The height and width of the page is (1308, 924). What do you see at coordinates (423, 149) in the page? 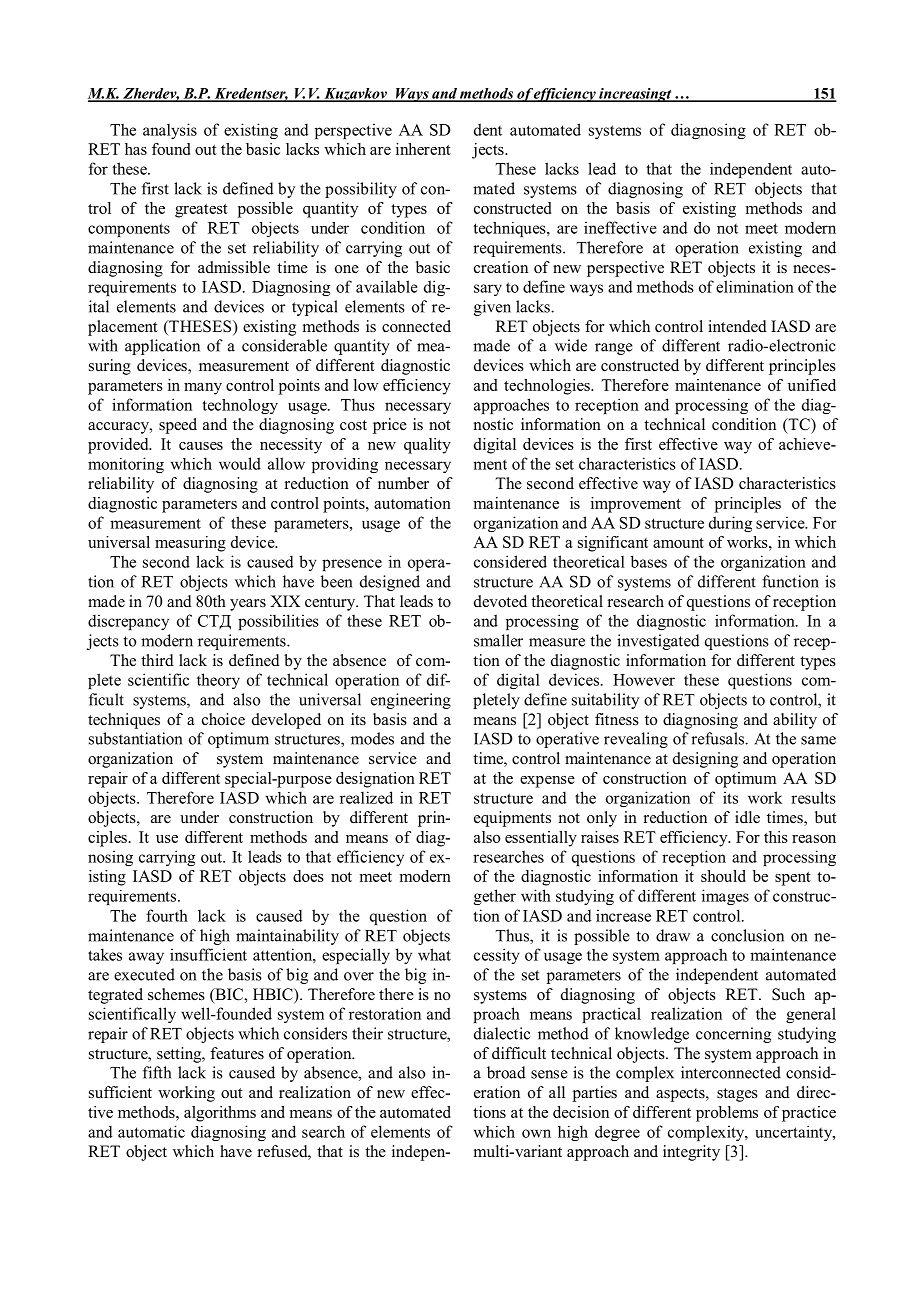
I see `inherent` at bounding box center [423, 149].
